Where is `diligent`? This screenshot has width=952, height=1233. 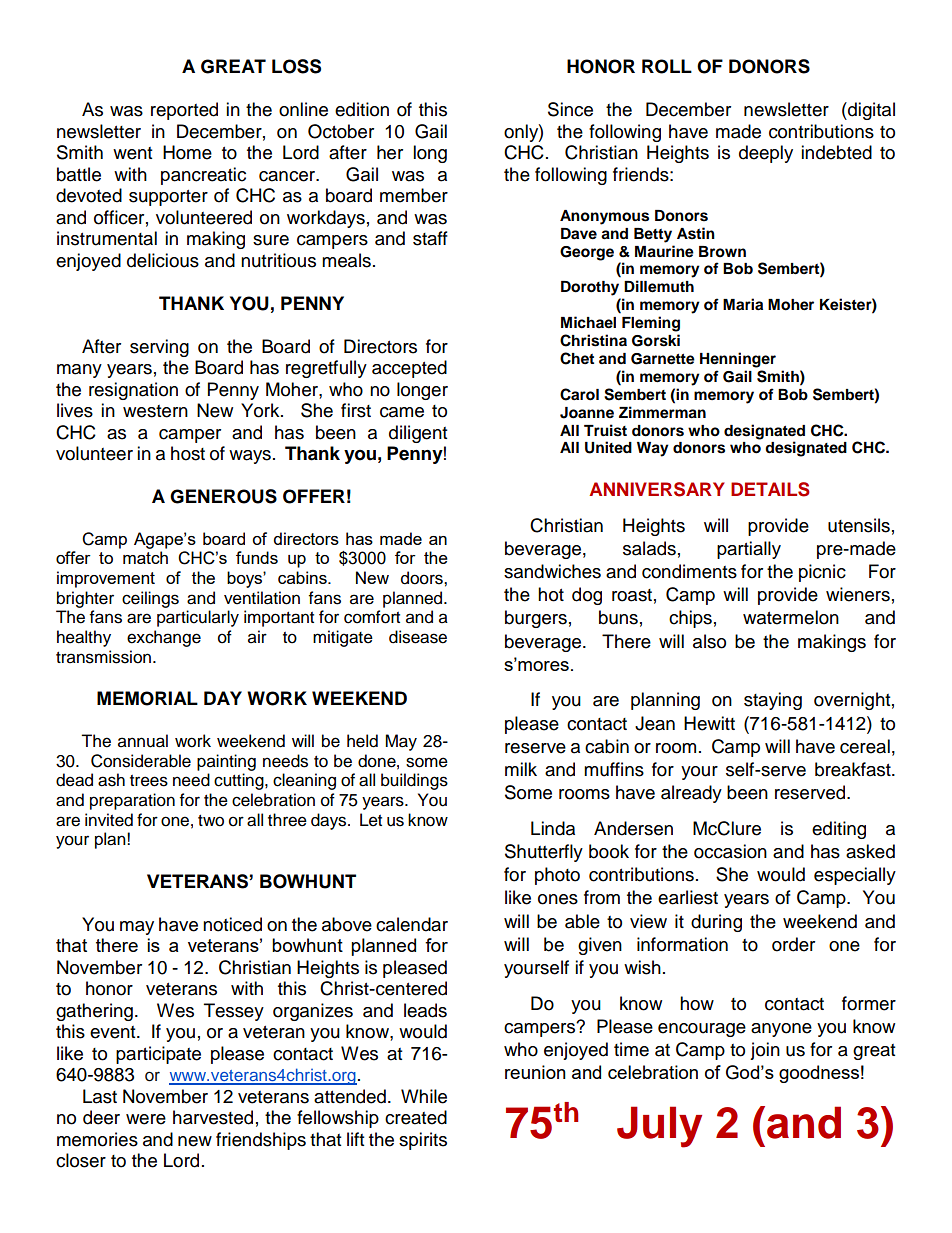
diligent is located at coordinates (418, 434).
